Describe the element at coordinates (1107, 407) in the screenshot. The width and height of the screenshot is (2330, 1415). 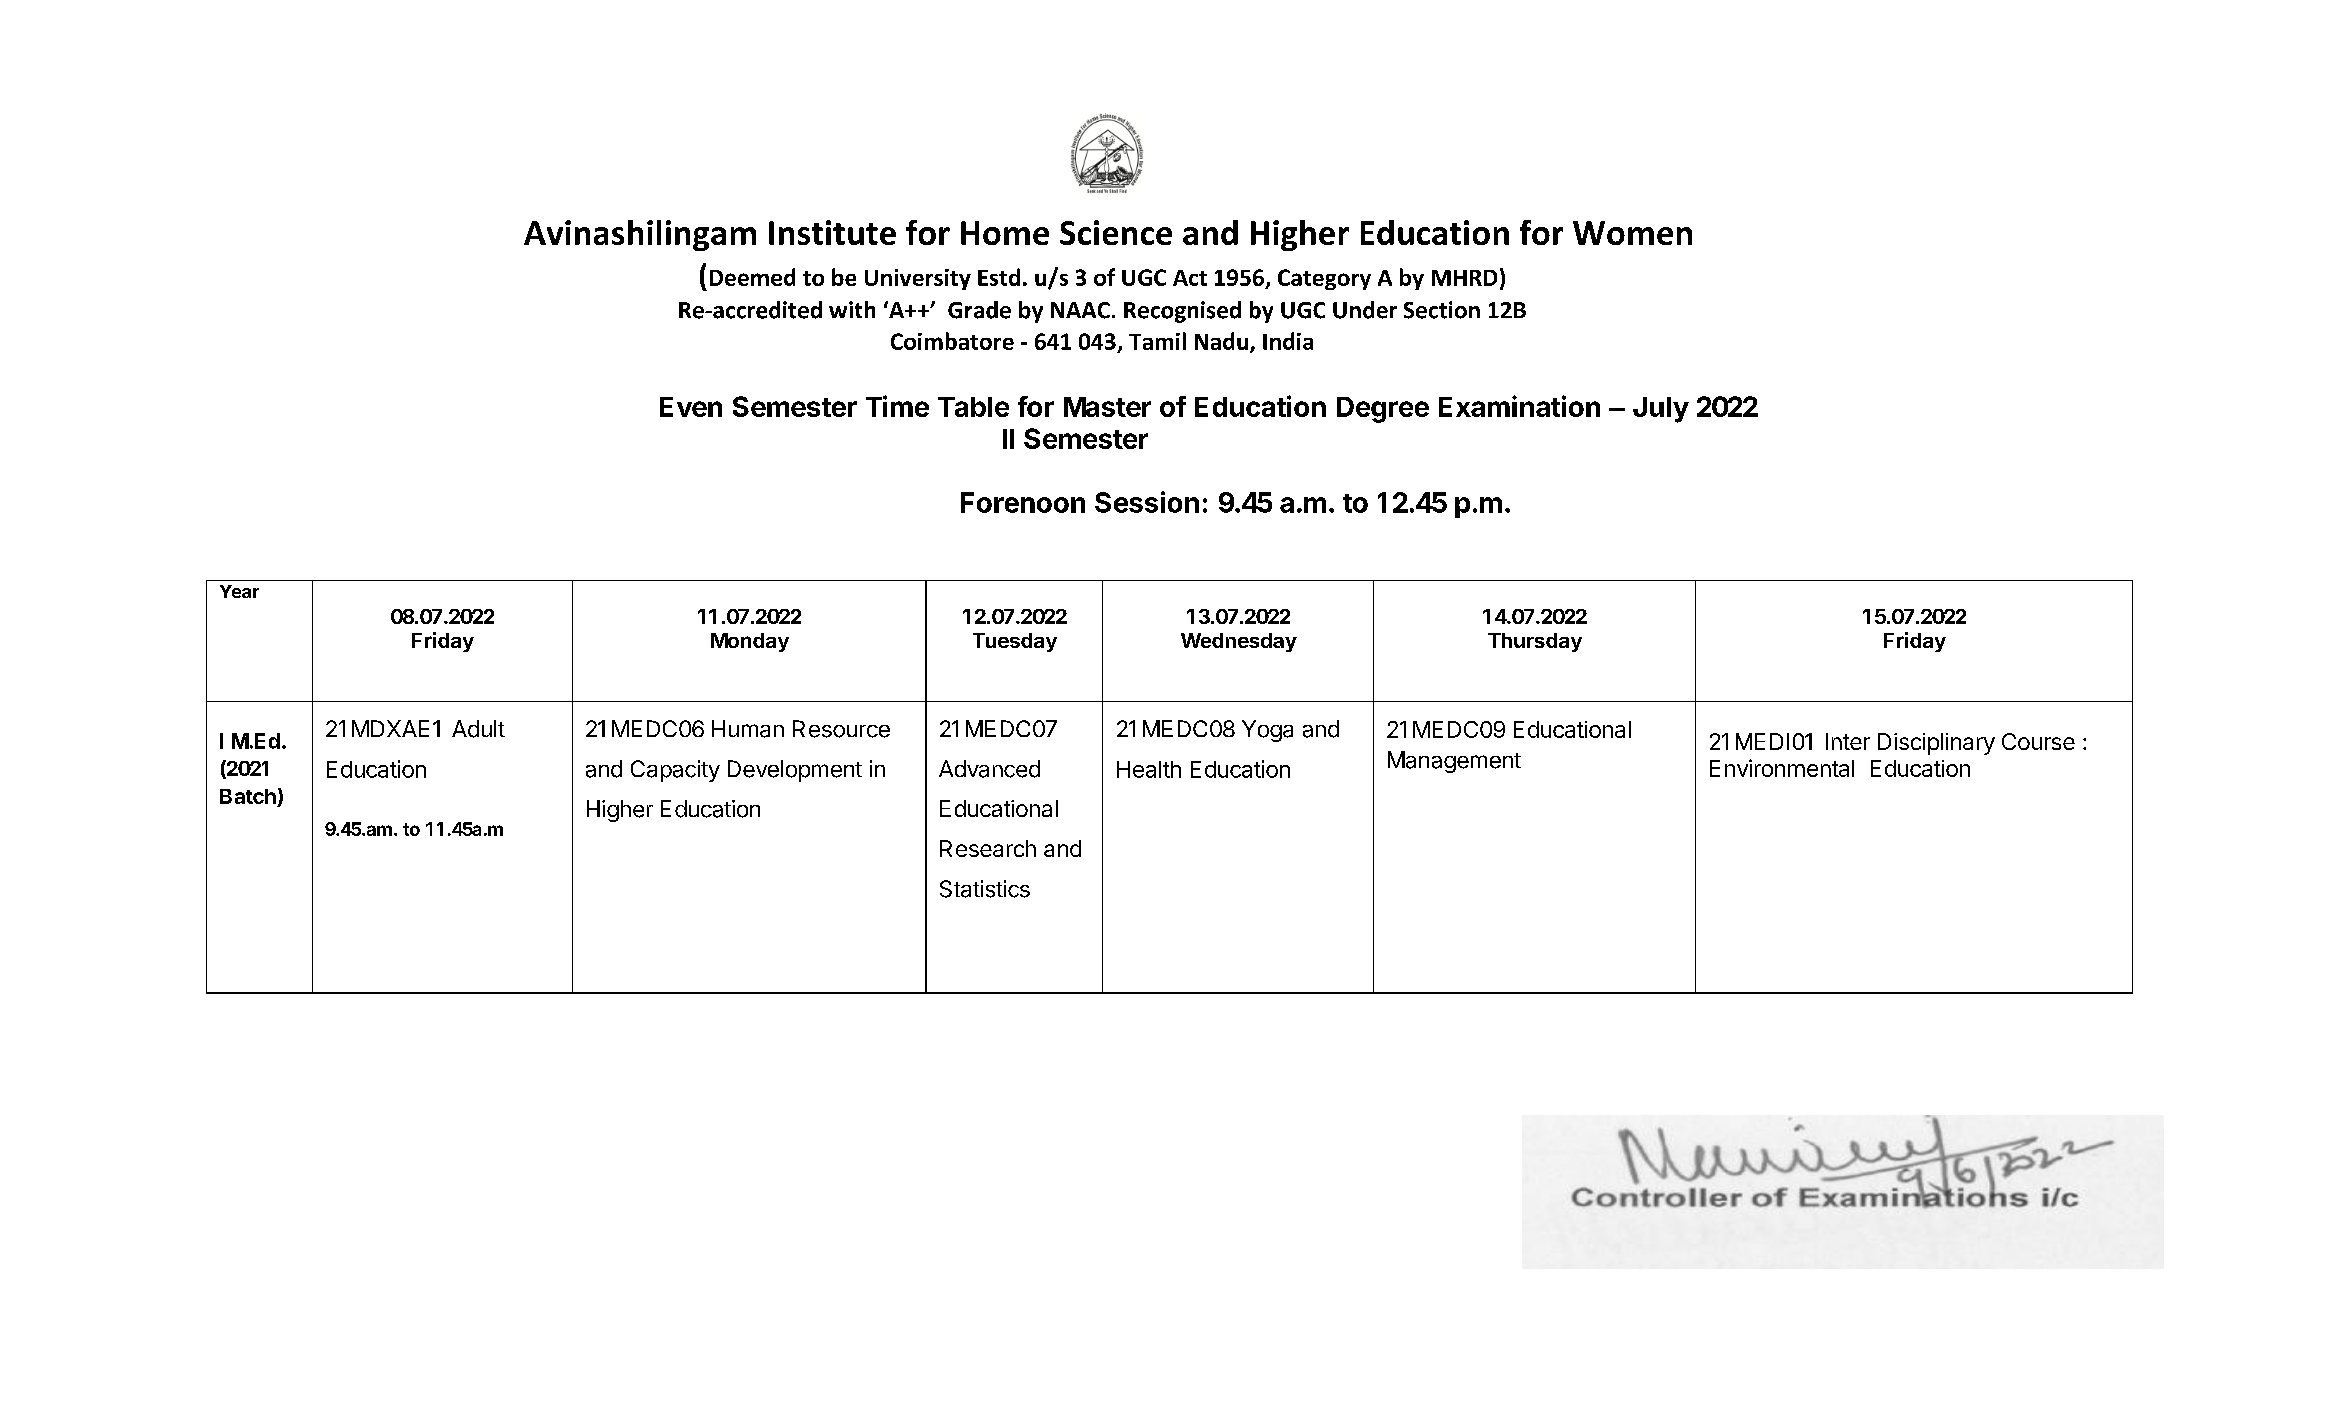
I see `Master` at that location.
